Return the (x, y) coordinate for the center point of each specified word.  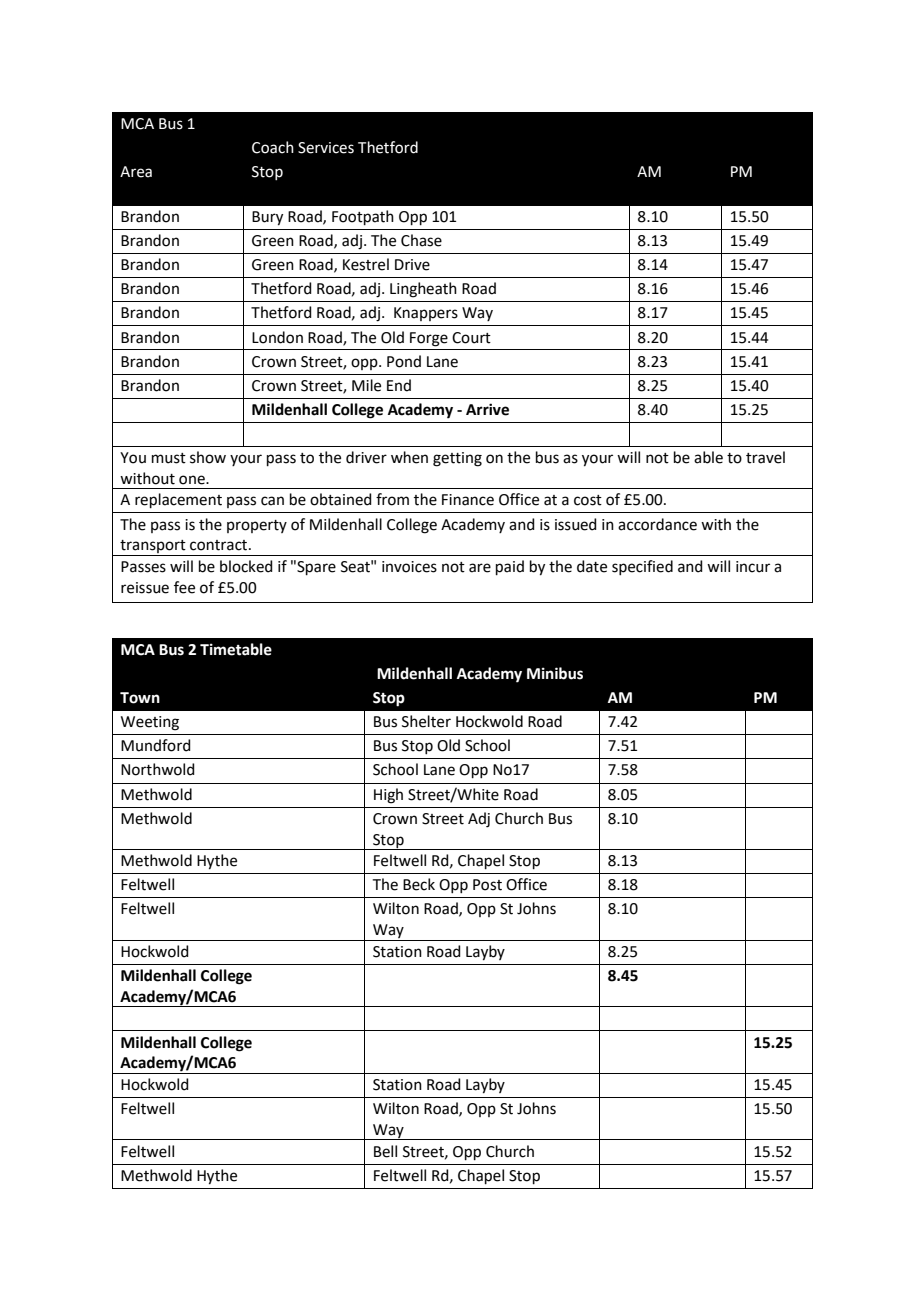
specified (642, 567)
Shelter (426, 721)
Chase (421, 240)
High (388, 796)
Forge (429, 339)
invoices (409, 567)
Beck (419, 884)
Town (140, 698)
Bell (385, 1151)
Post (487, 885)
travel (765, 457)
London (277, 337)
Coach (273, 147)
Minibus (555, 673)
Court (471, 338)
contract (220, 545)
